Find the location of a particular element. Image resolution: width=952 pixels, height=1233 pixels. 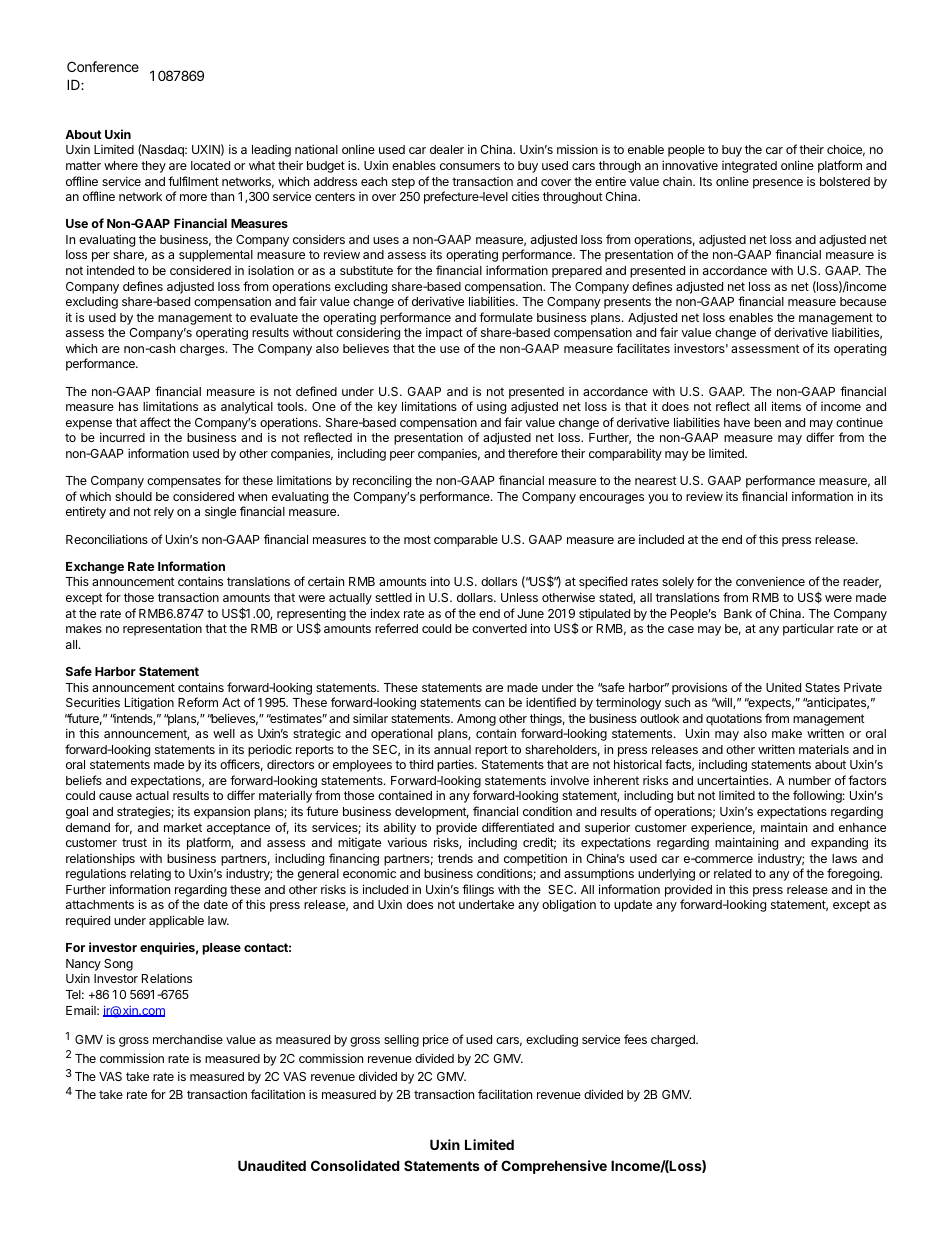

charged is located at coordinates (674, 1041).
